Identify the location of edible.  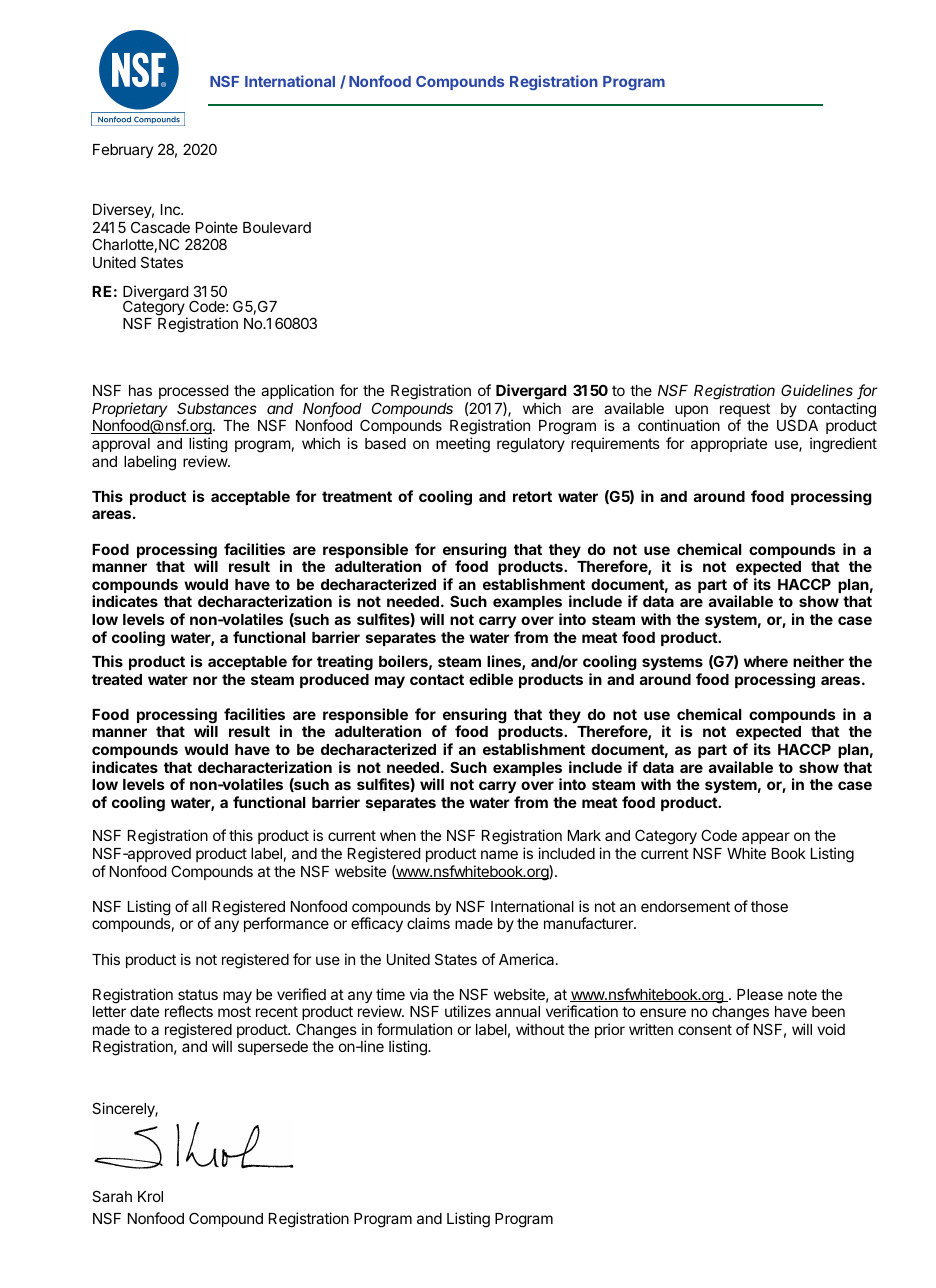
(491, 679).
